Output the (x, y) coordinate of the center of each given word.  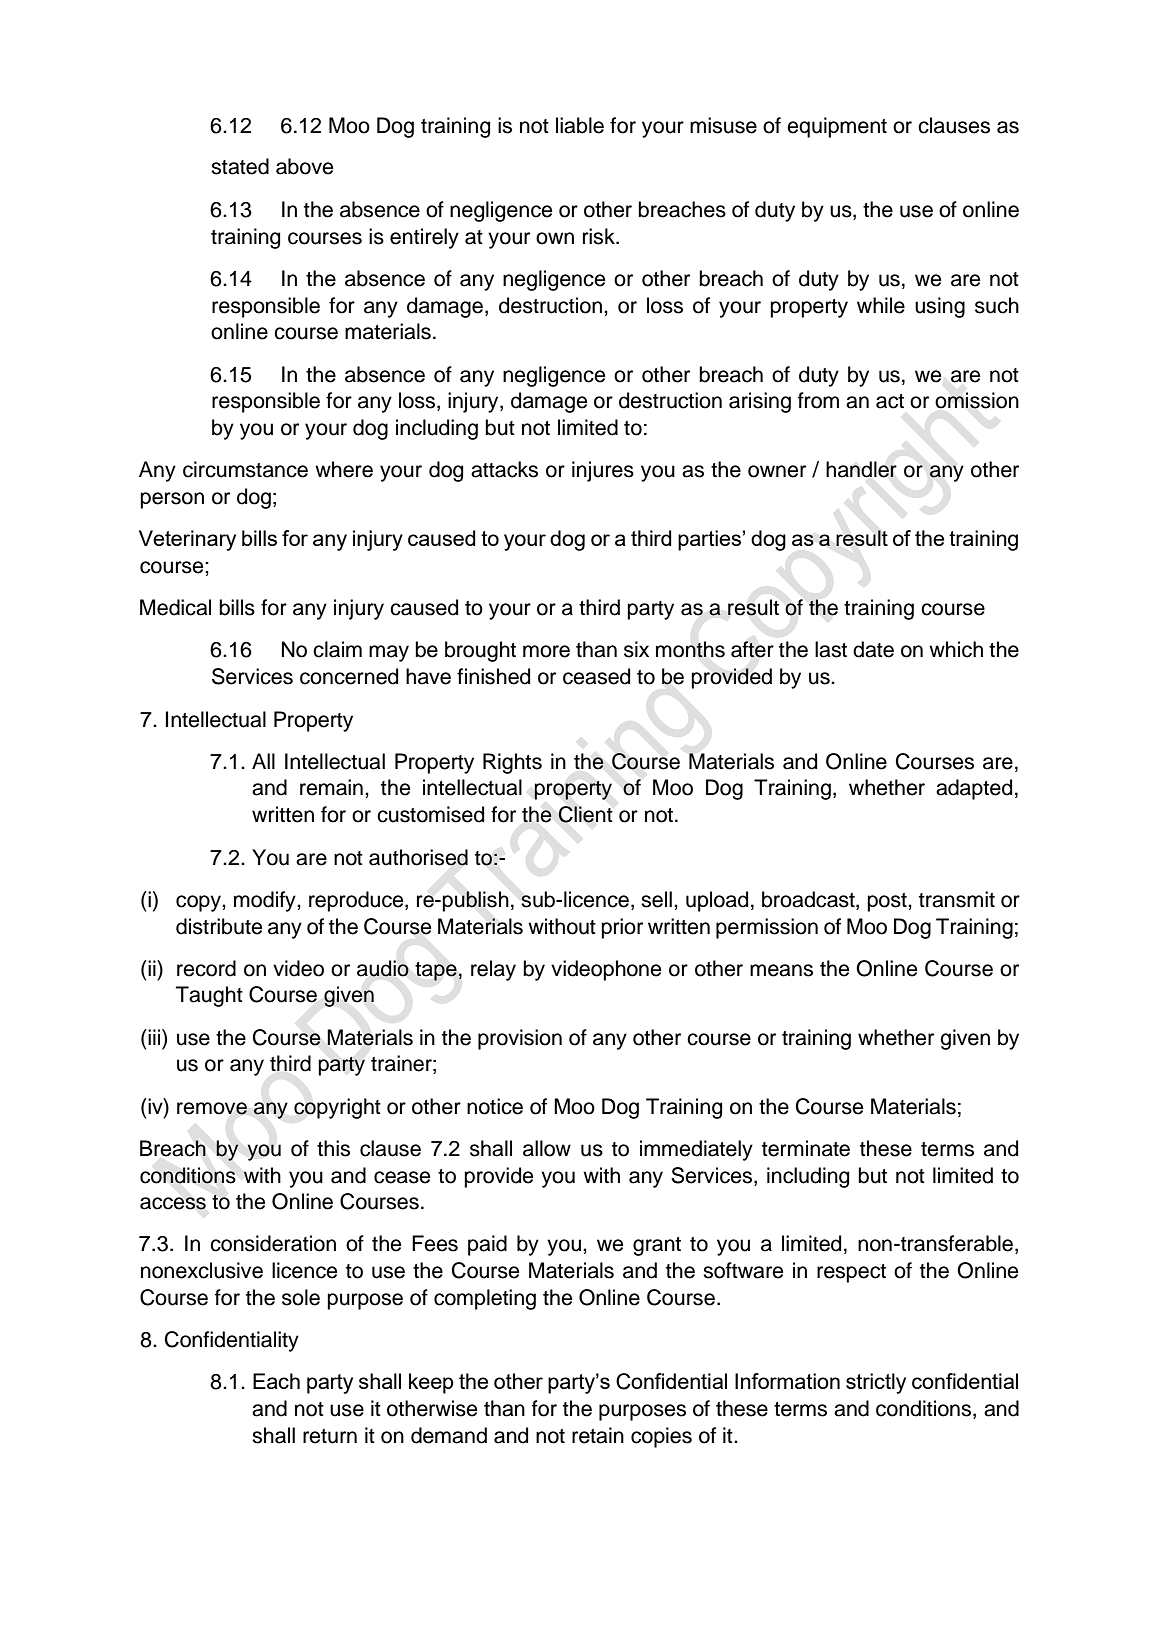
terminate (806, 1148)
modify (266, 901)
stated (240, 166)
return (330, 1436)
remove (212, 1108)
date (873, 649)
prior (622, 928)
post (888, 902)
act (890, 401)
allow (547, 1148)
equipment (837, 127)
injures (603, 471)
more (546, 651)
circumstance (245, 469)
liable (580, 125)
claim (337, 649)
